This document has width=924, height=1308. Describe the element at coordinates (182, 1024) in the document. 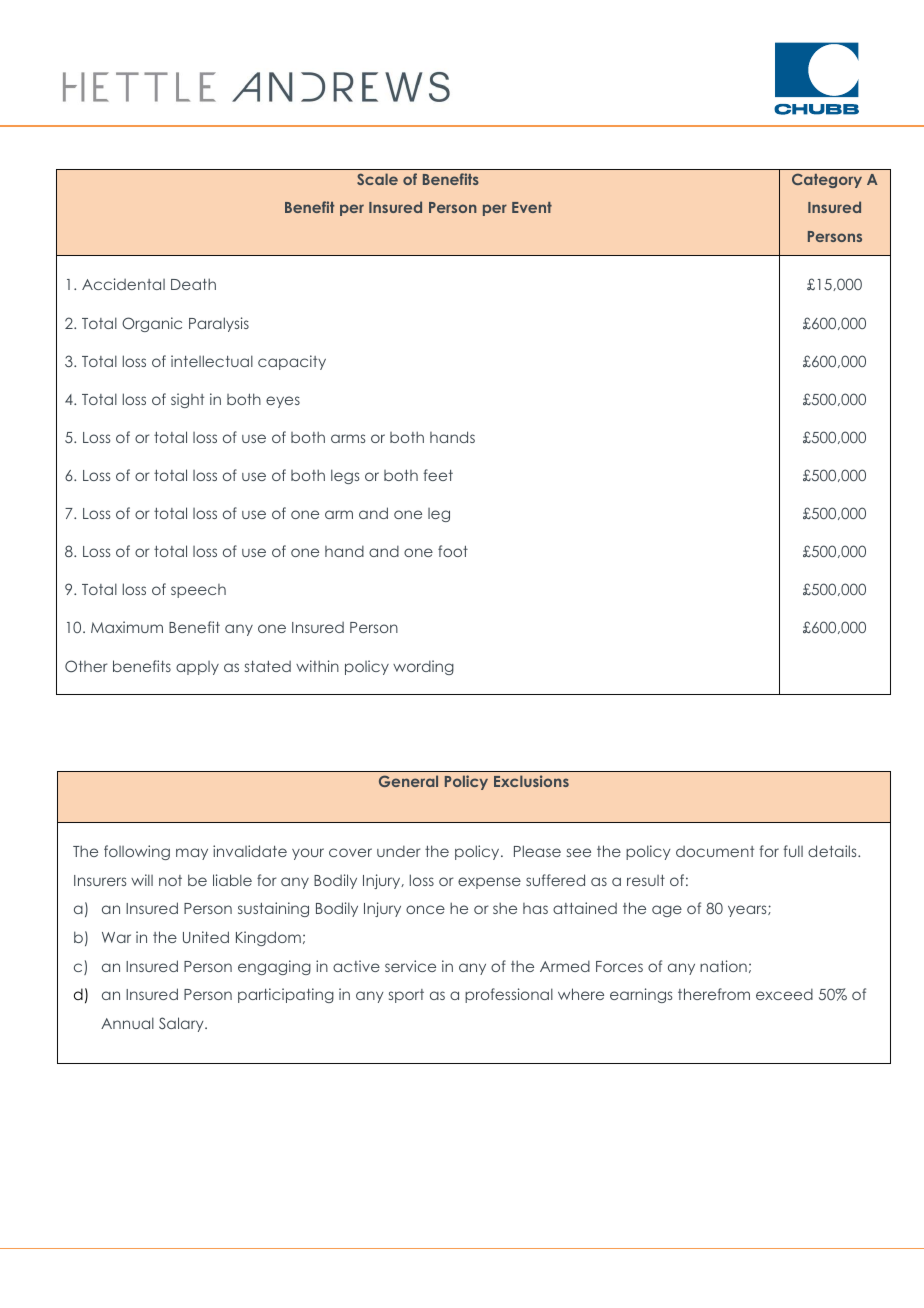

I see `Salary` at that location.
